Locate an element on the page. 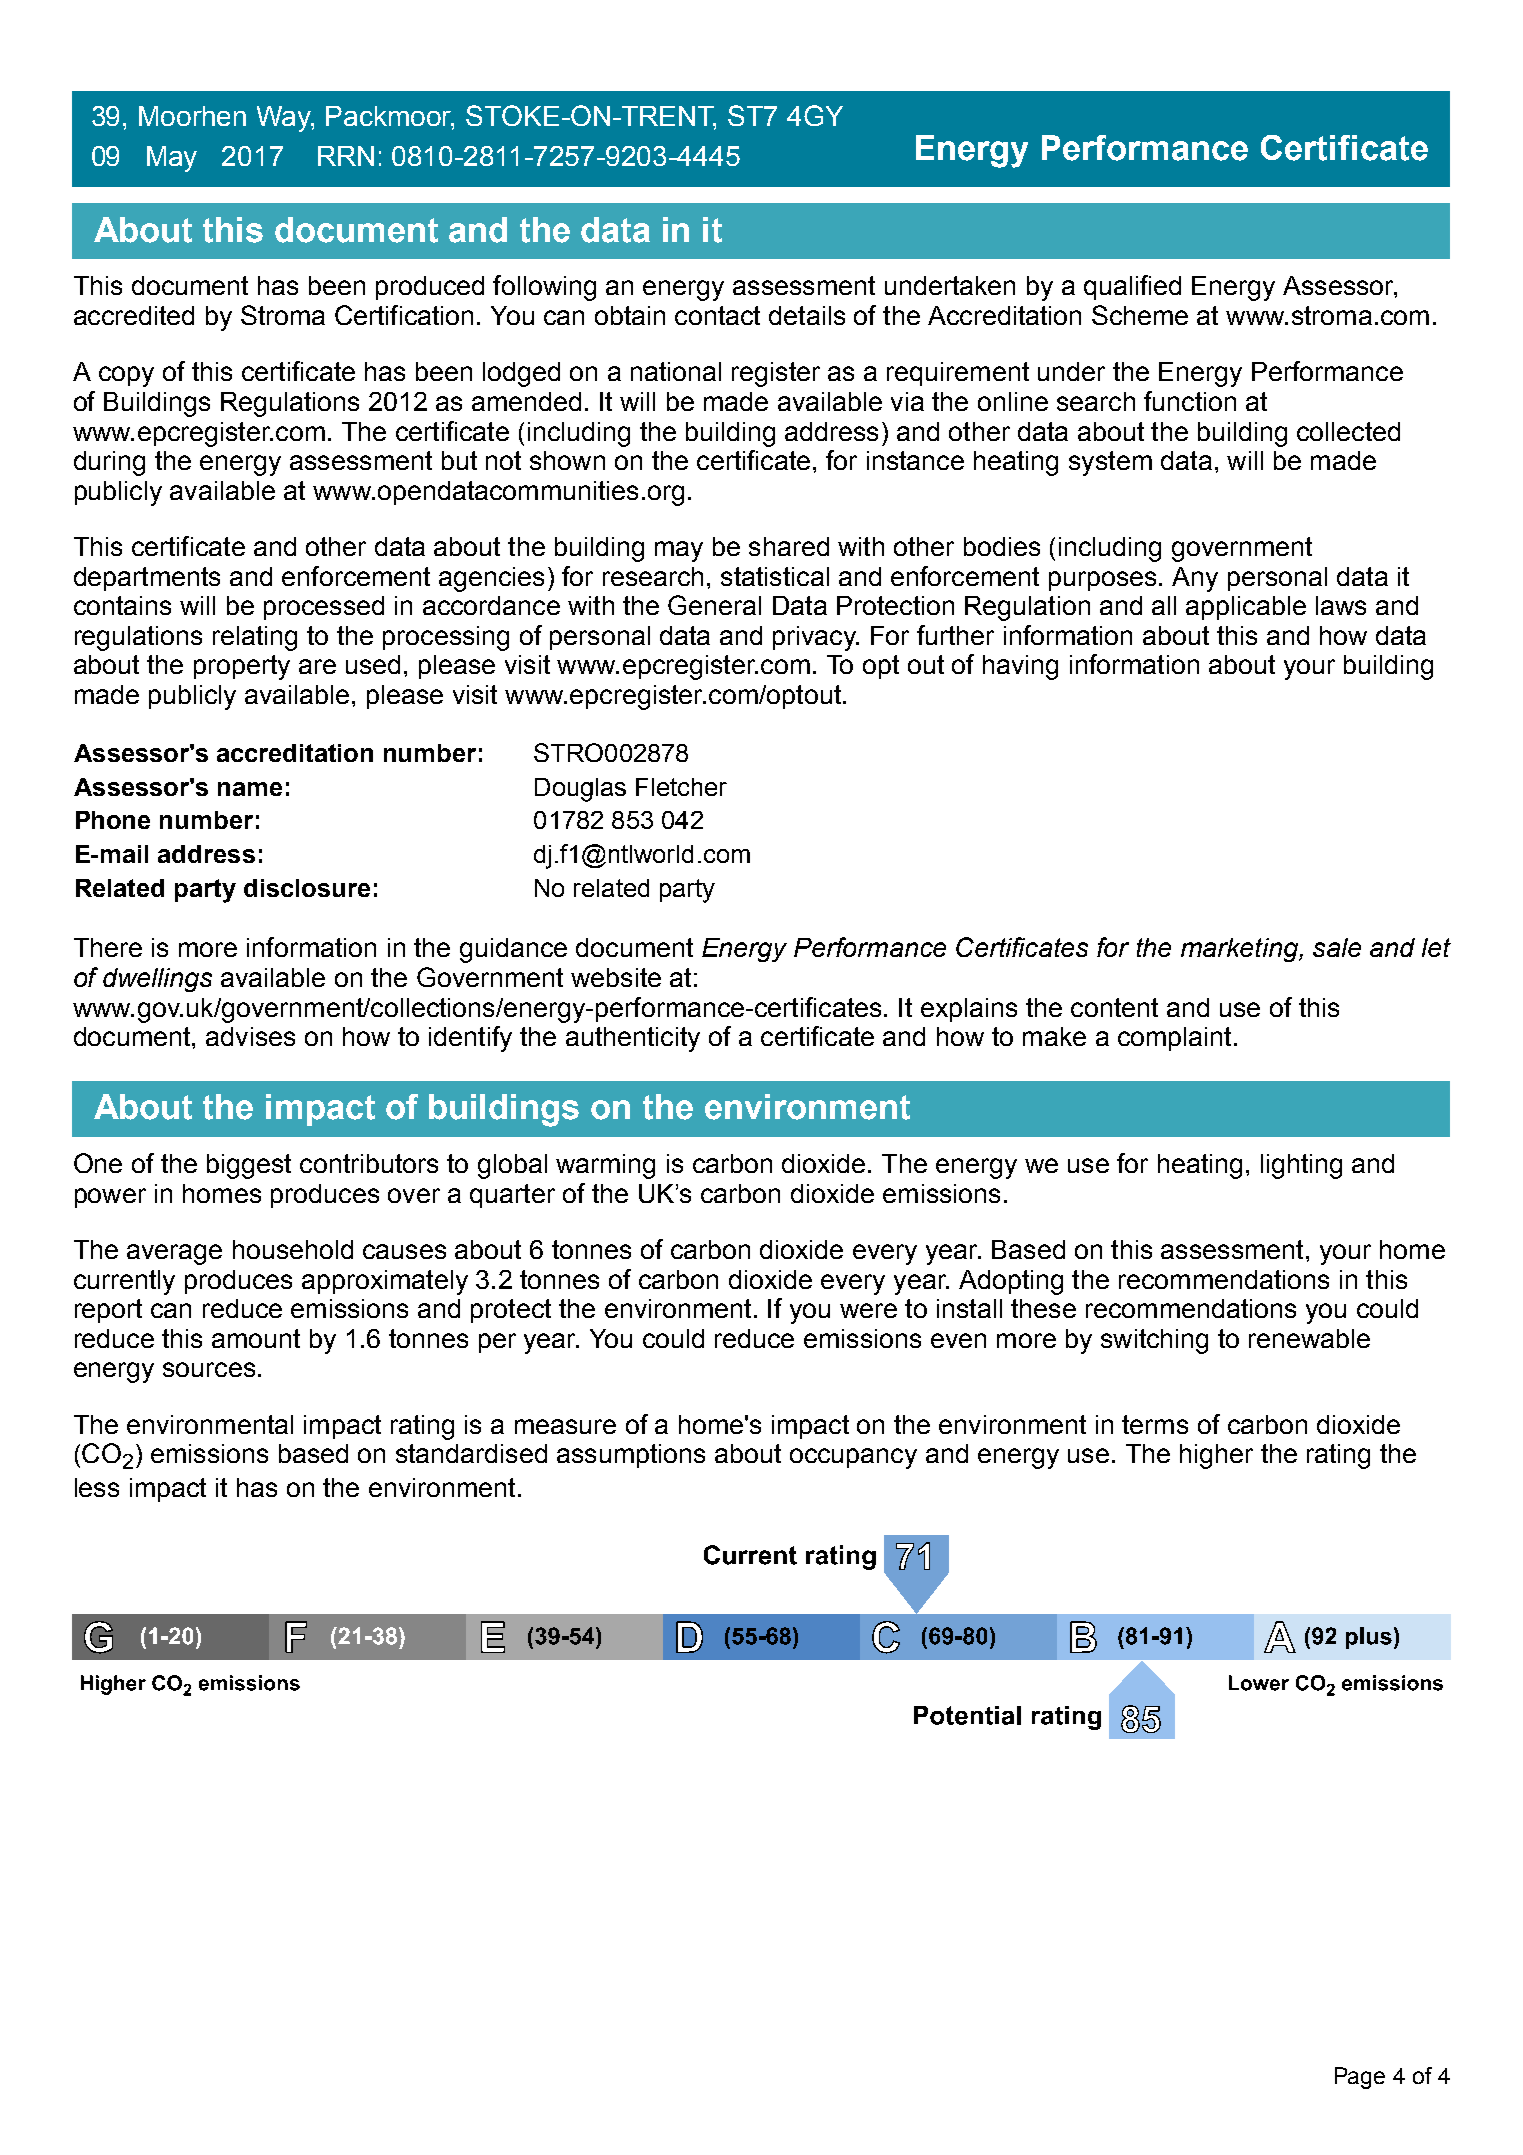 This image has width=1523, height=2155. Fletcher is located at coordinates (681, 787).
